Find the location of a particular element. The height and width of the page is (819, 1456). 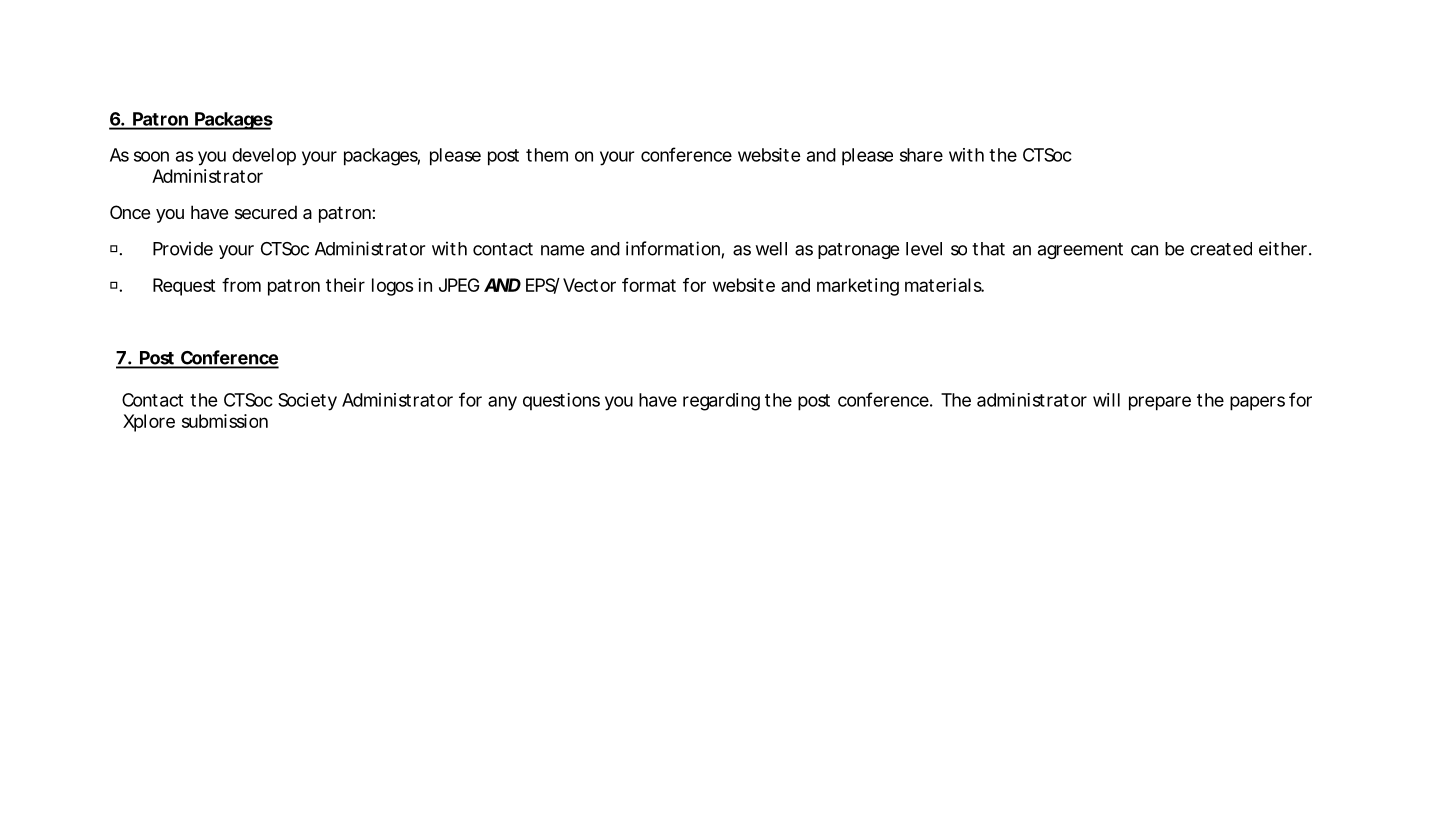

Society is located at coordinates (307, 402).
